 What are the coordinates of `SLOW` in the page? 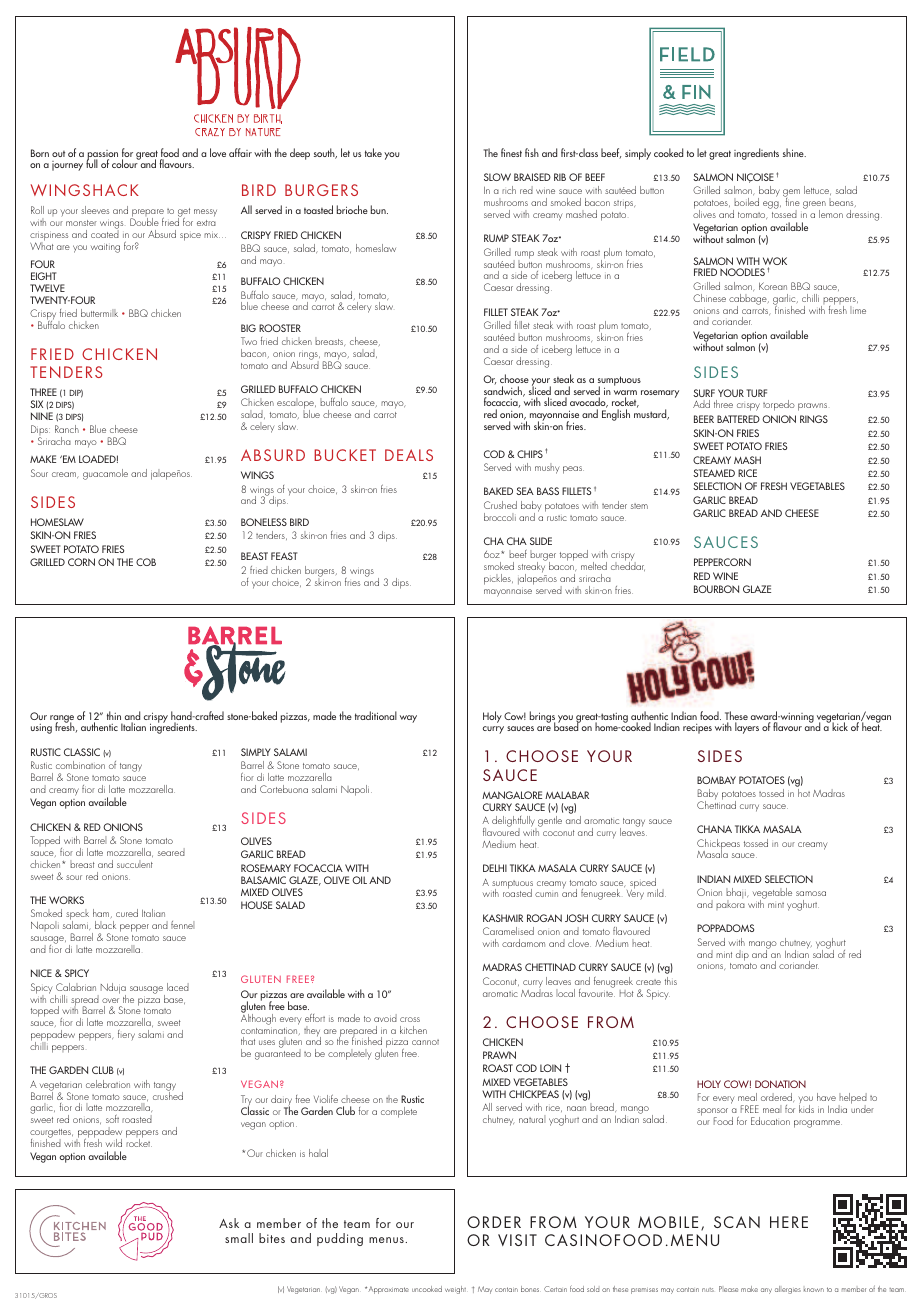 It's located at (497, 177).
